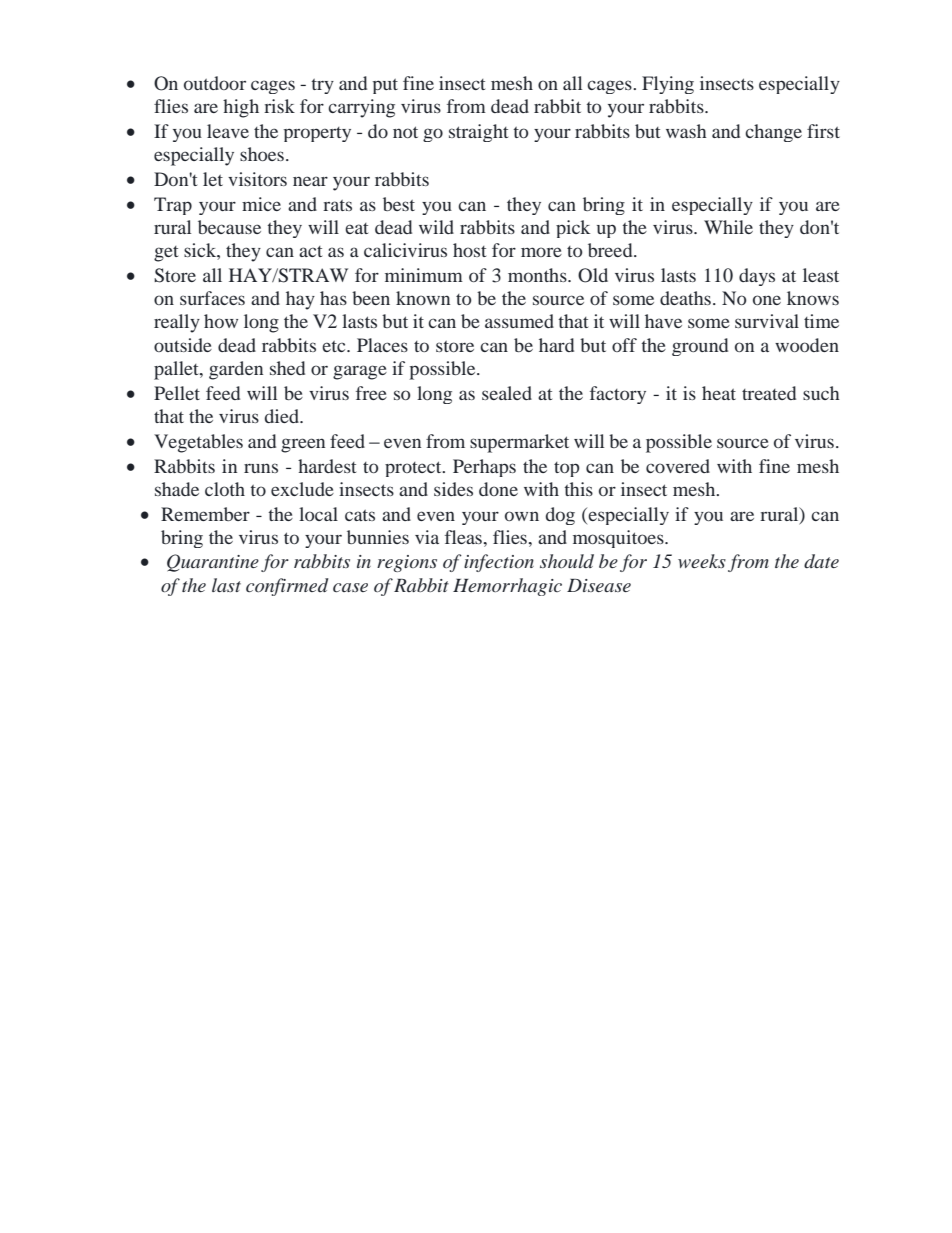 This screenshot has height=1233, width=952. I want to click on high, so click(241, 108).
